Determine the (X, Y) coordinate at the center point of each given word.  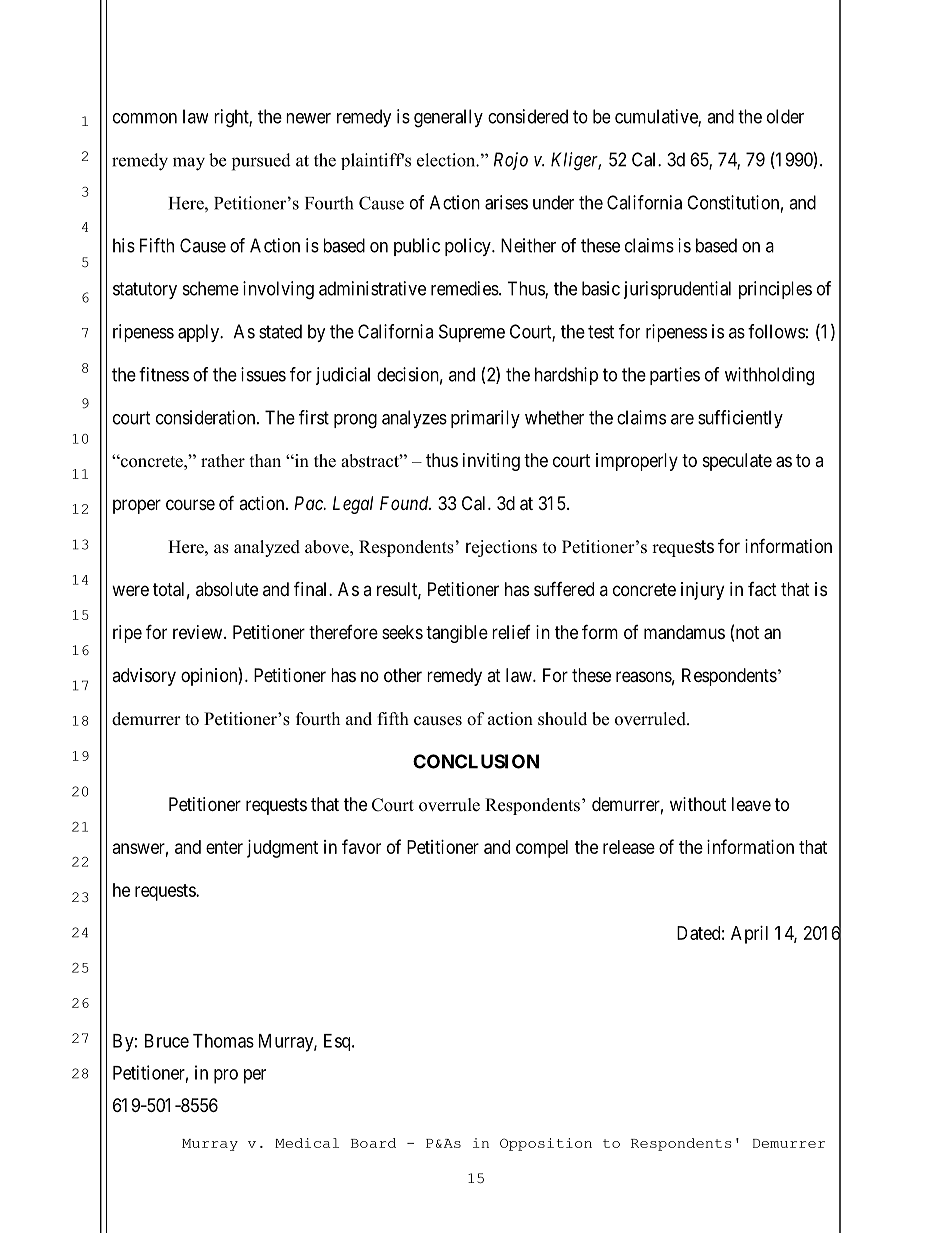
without (698, 804)
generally (448, 118)
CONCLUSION (476, 761)
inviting (491, 462)
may (189, 164)
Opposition (546, 1144)
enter (224, 847)
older (785, 116)
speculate (737, 462)
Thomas (223, 1041)
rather (223, 461)
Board (373, 1143)
